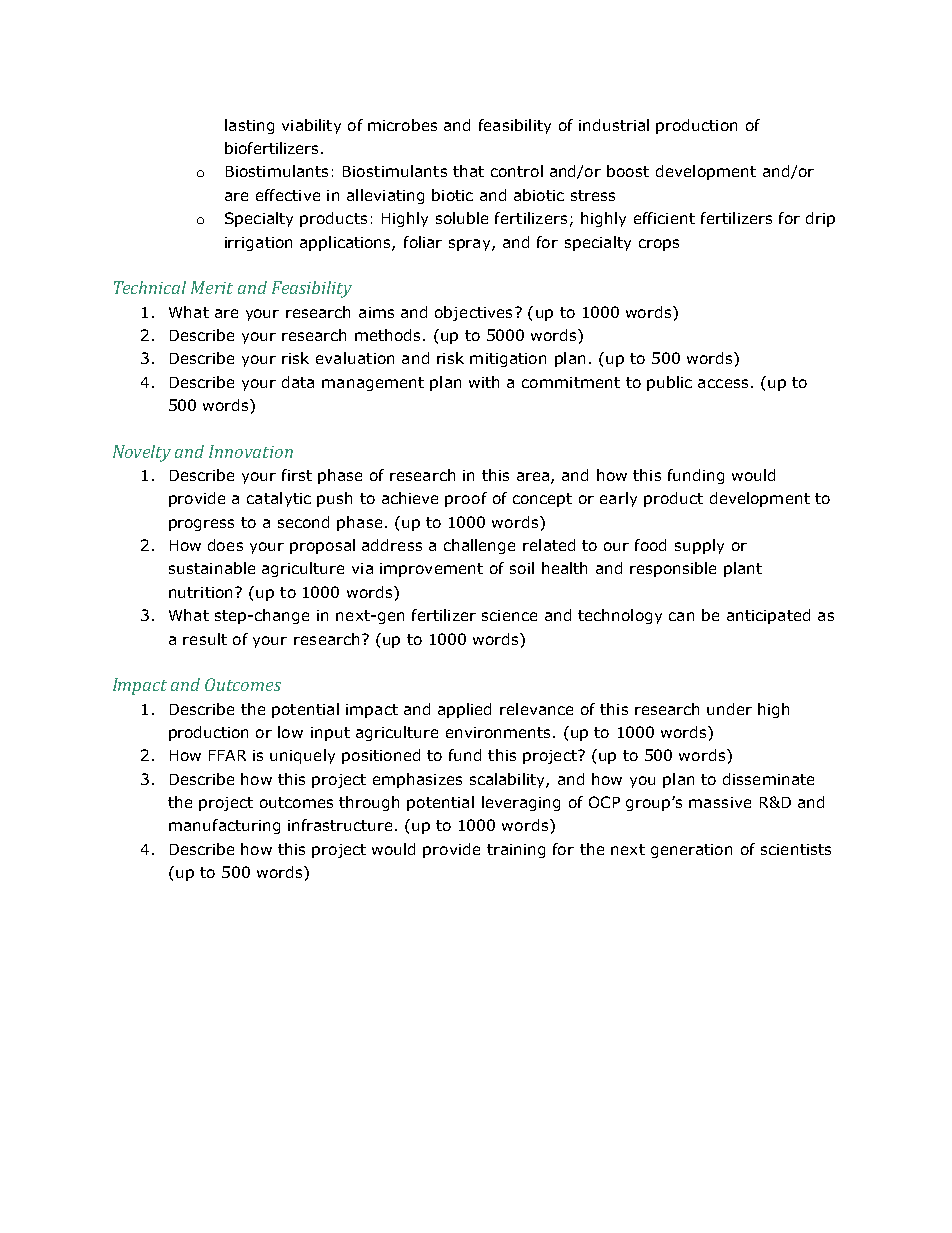 The width and height of the document is (952, 1233). I want to click on access, so click(723, 383).
